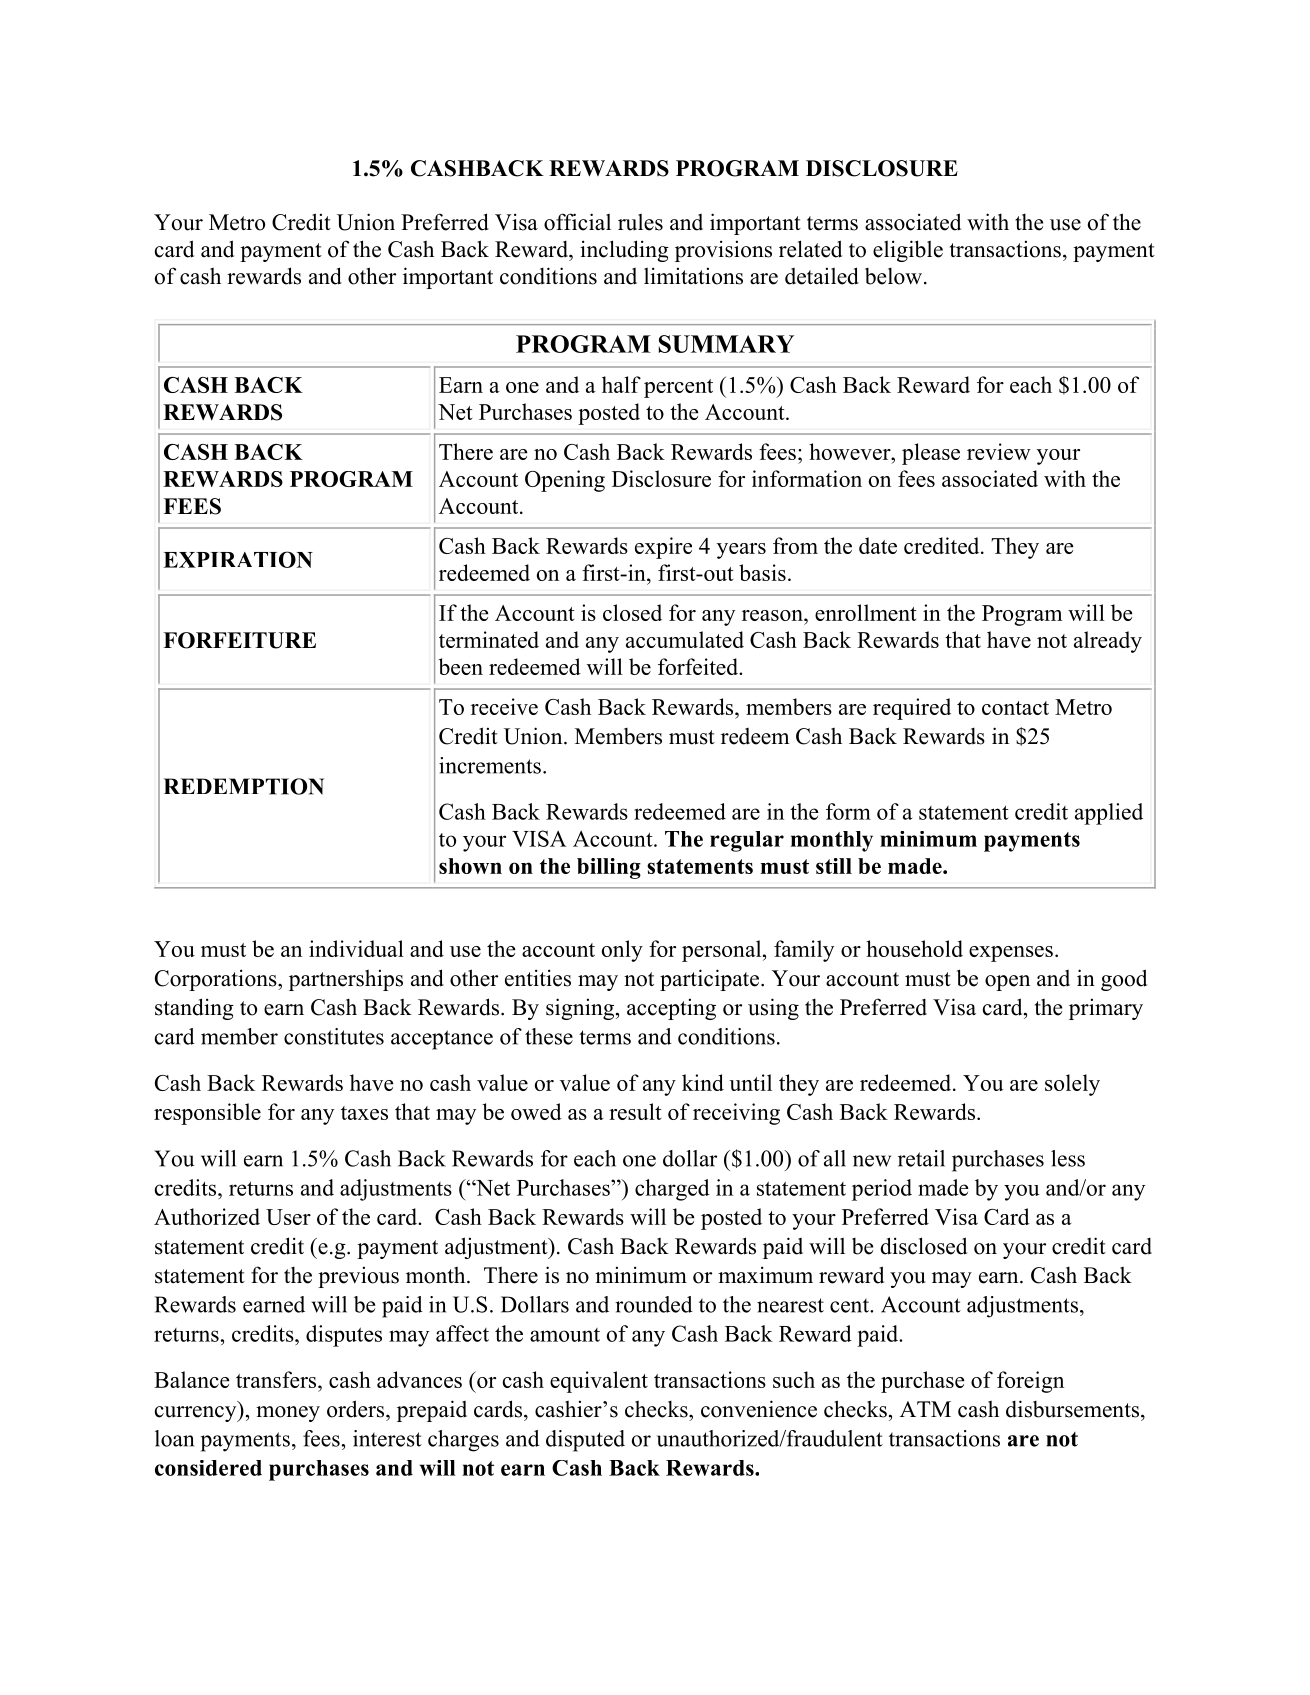 This screenshot has width=1310, height=1695. I want to click on including, so click(624, 251).
